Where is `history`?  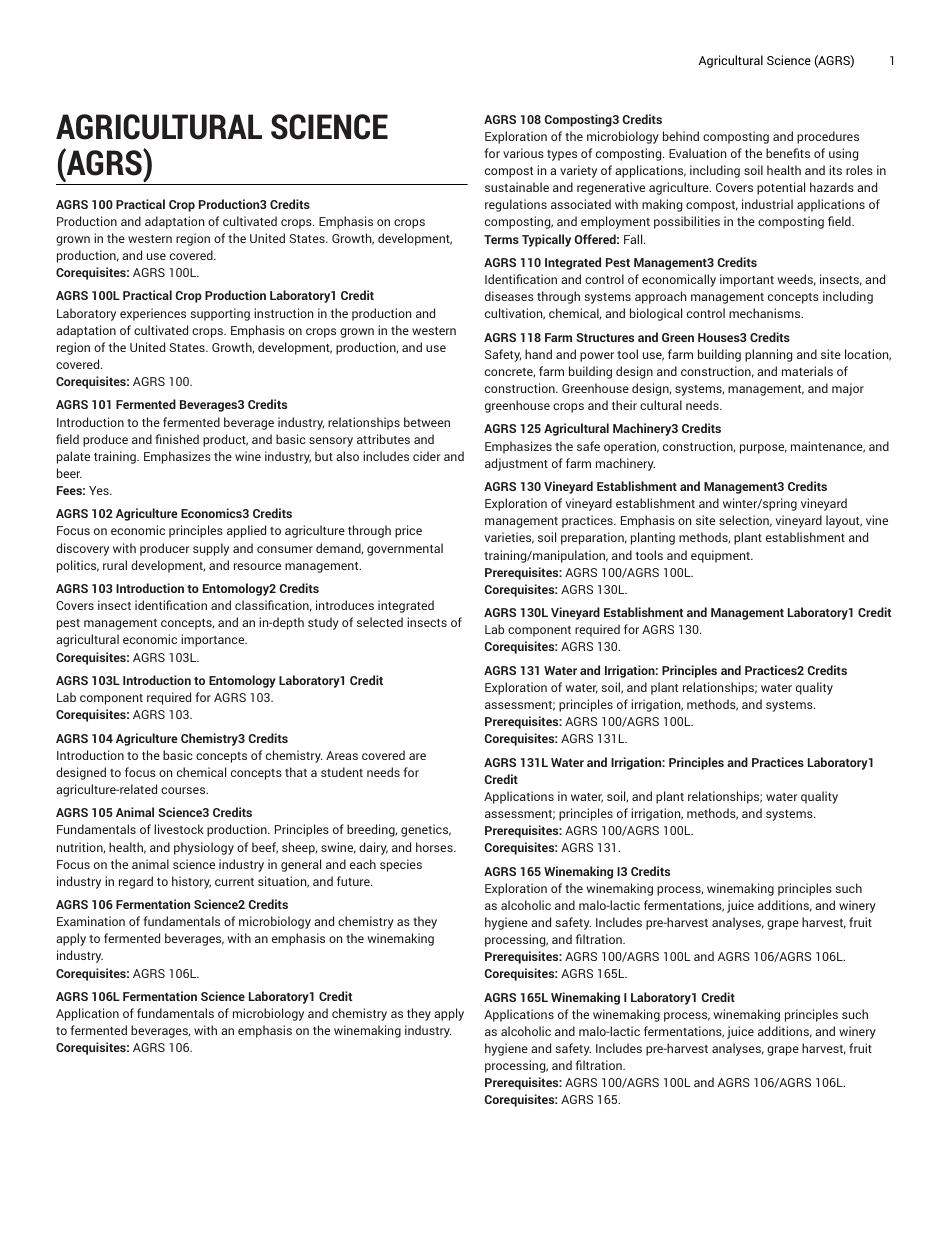
history is located at coordinates (191, 882).
